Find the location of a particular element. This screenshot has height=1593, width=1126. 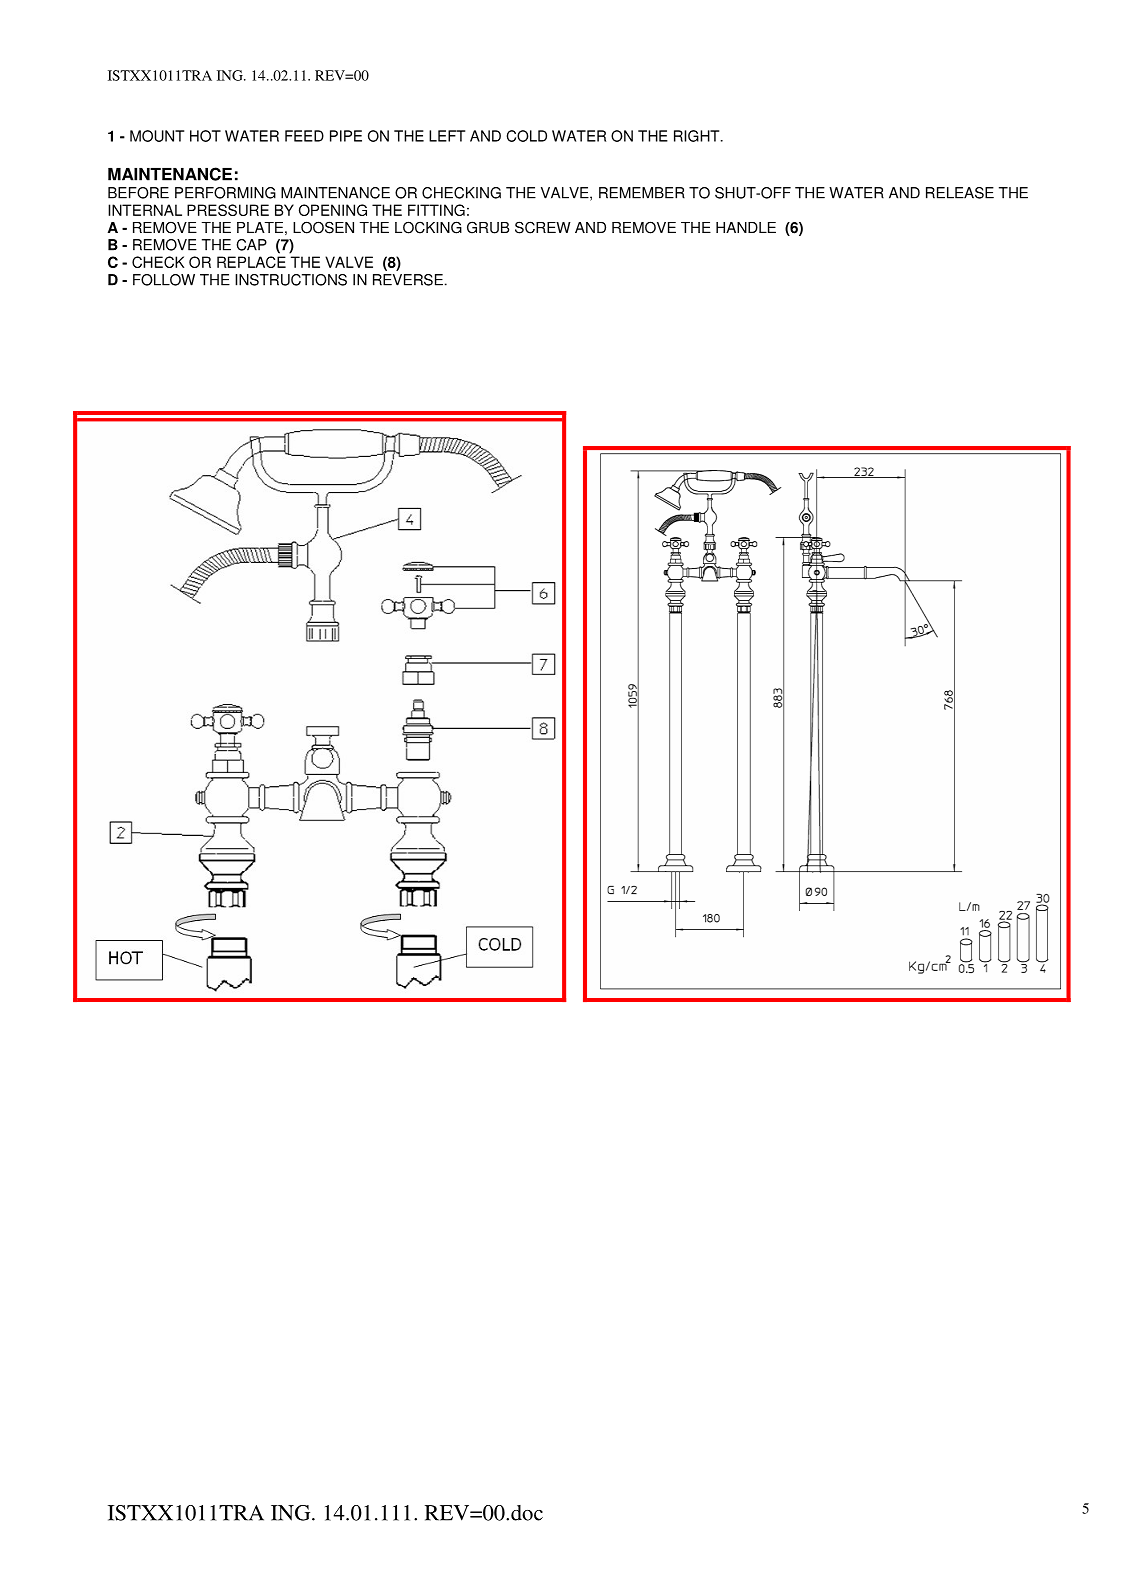

REMEMBER is located at coordinates (642, 193).
